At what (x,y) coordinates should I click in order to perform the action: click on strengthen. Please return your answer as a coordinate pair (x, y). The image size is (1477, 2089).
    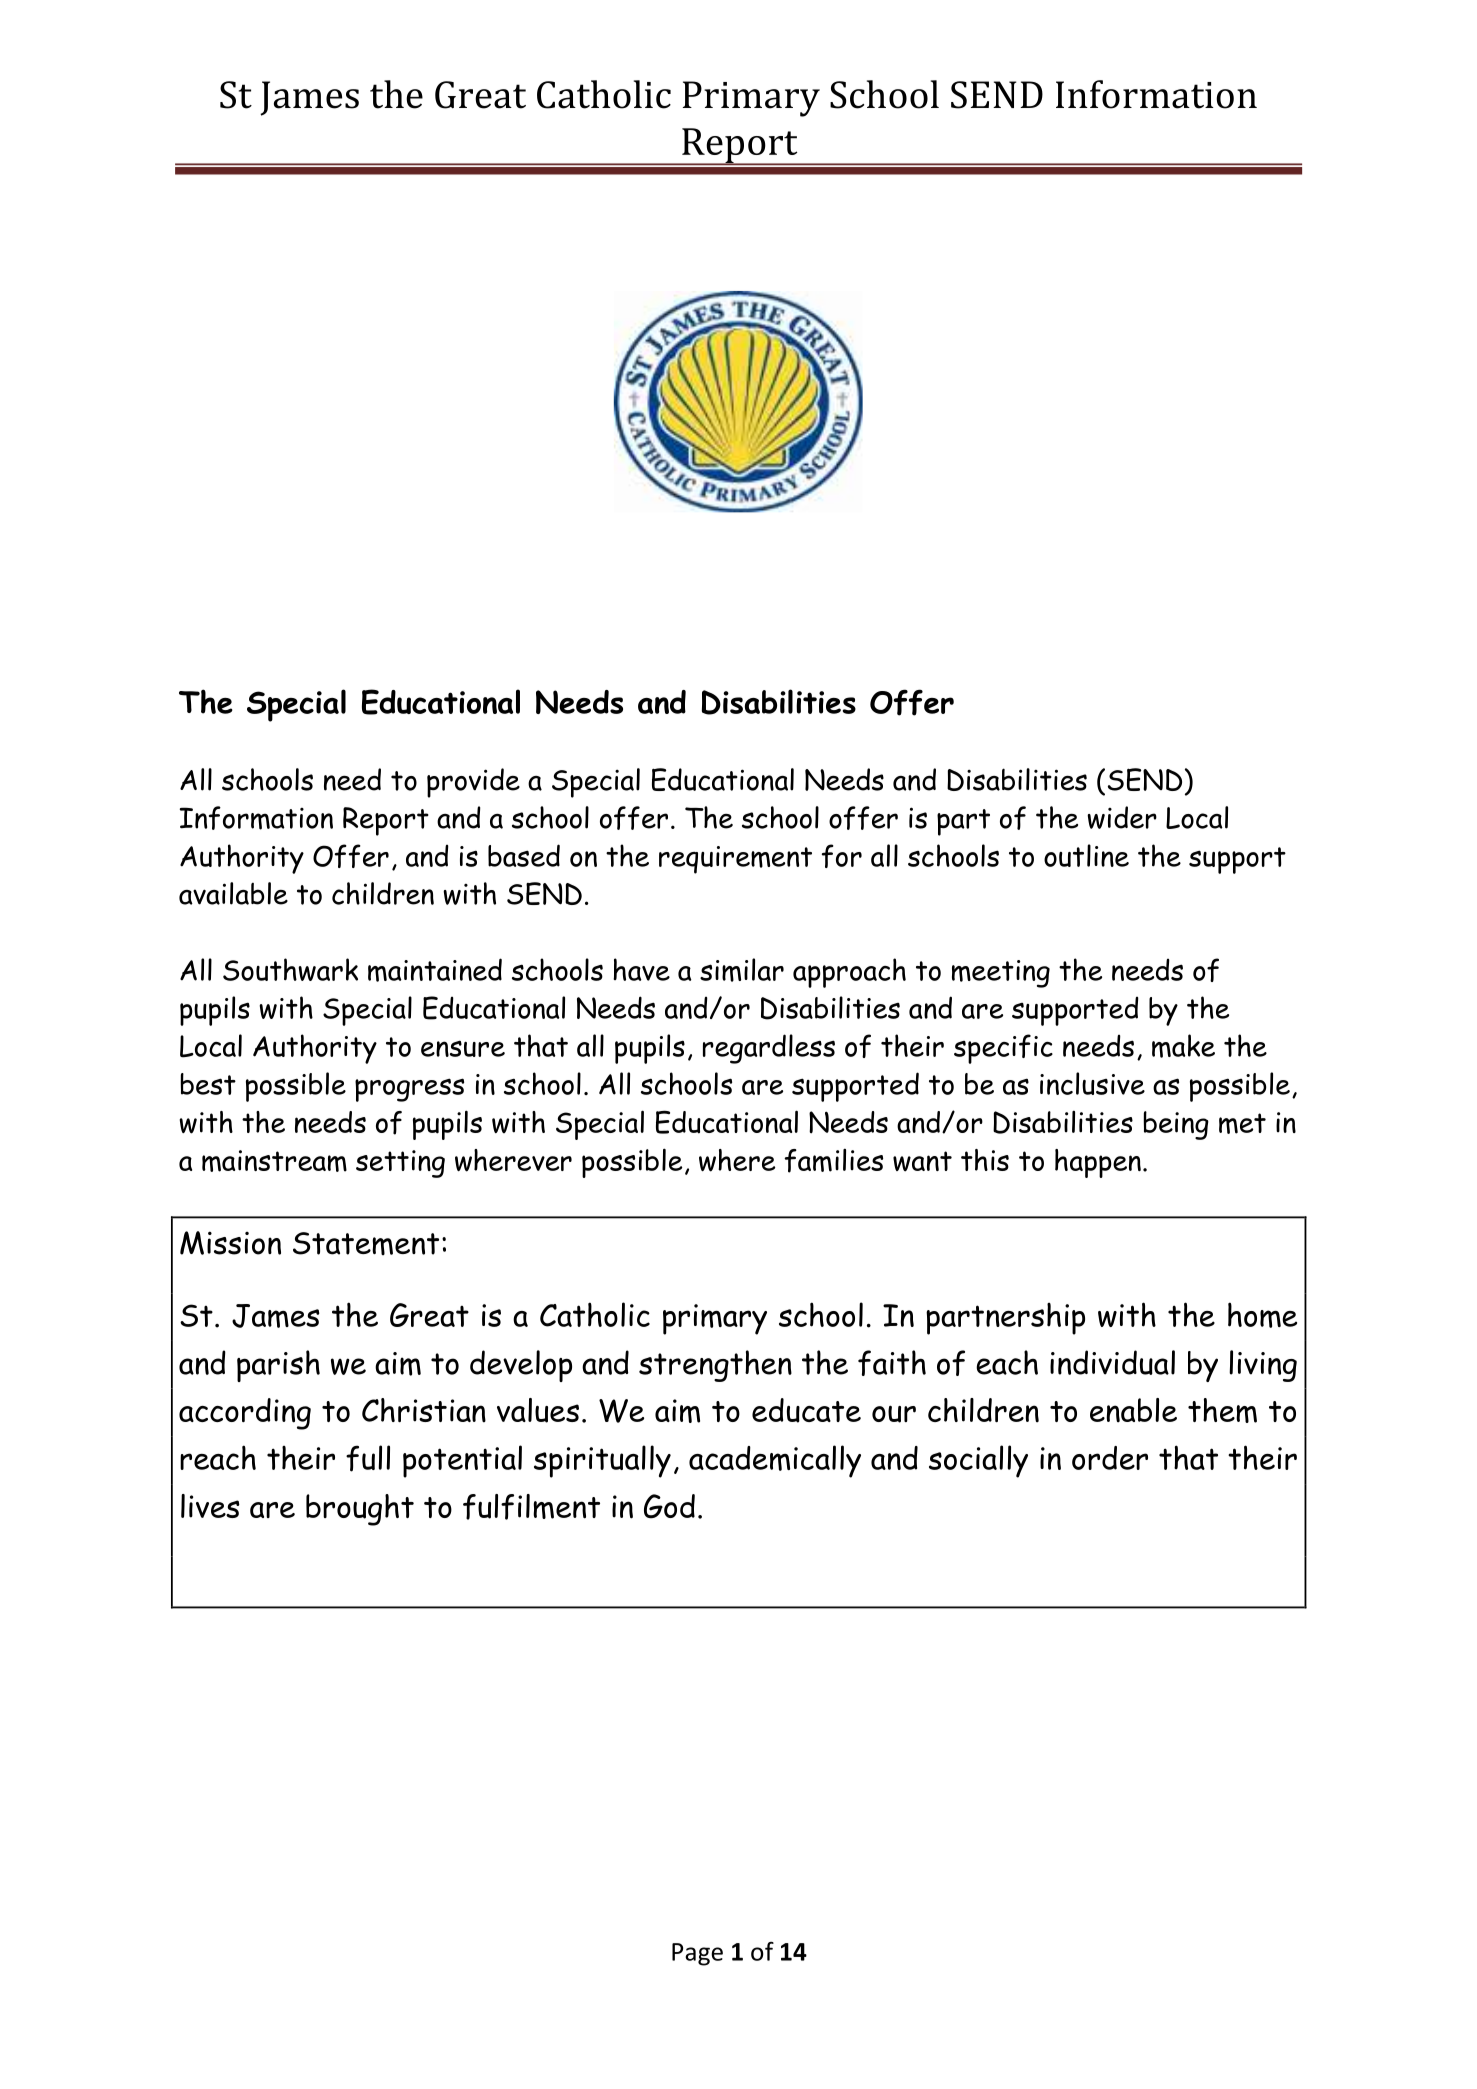
    Looking at the image, I should click on (715, 1366).
